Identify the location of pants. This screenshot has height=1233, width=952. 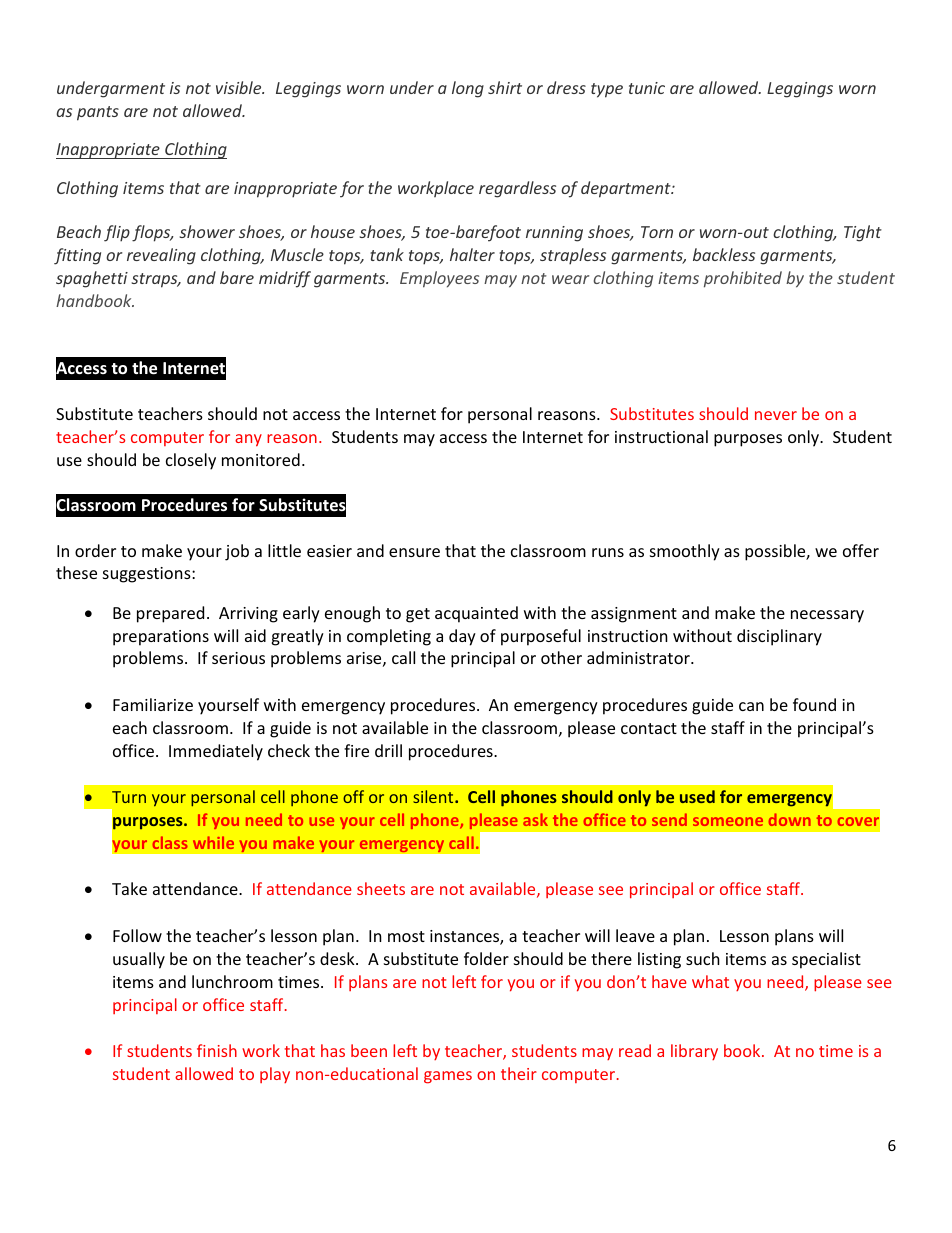
(98, 113).
